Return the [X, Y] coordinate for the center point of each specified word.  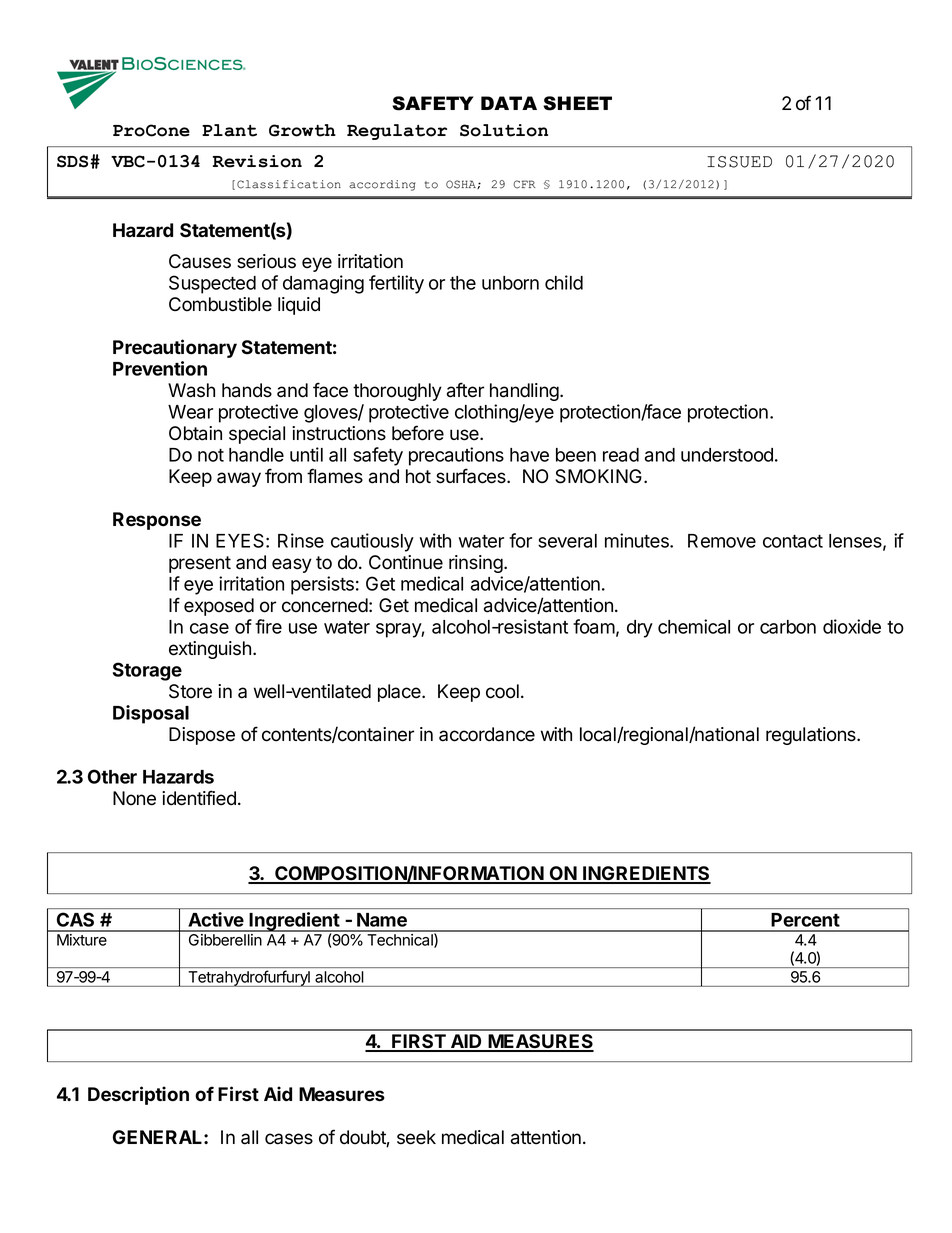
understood [727, 455]
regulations [812, 736]
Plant [229, 130]
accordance [487, 734]
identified [199, 798]
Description [138, 1095]
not [211, 455]
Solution [504, 130]
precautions [456, 456]
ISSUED [739, 162]
